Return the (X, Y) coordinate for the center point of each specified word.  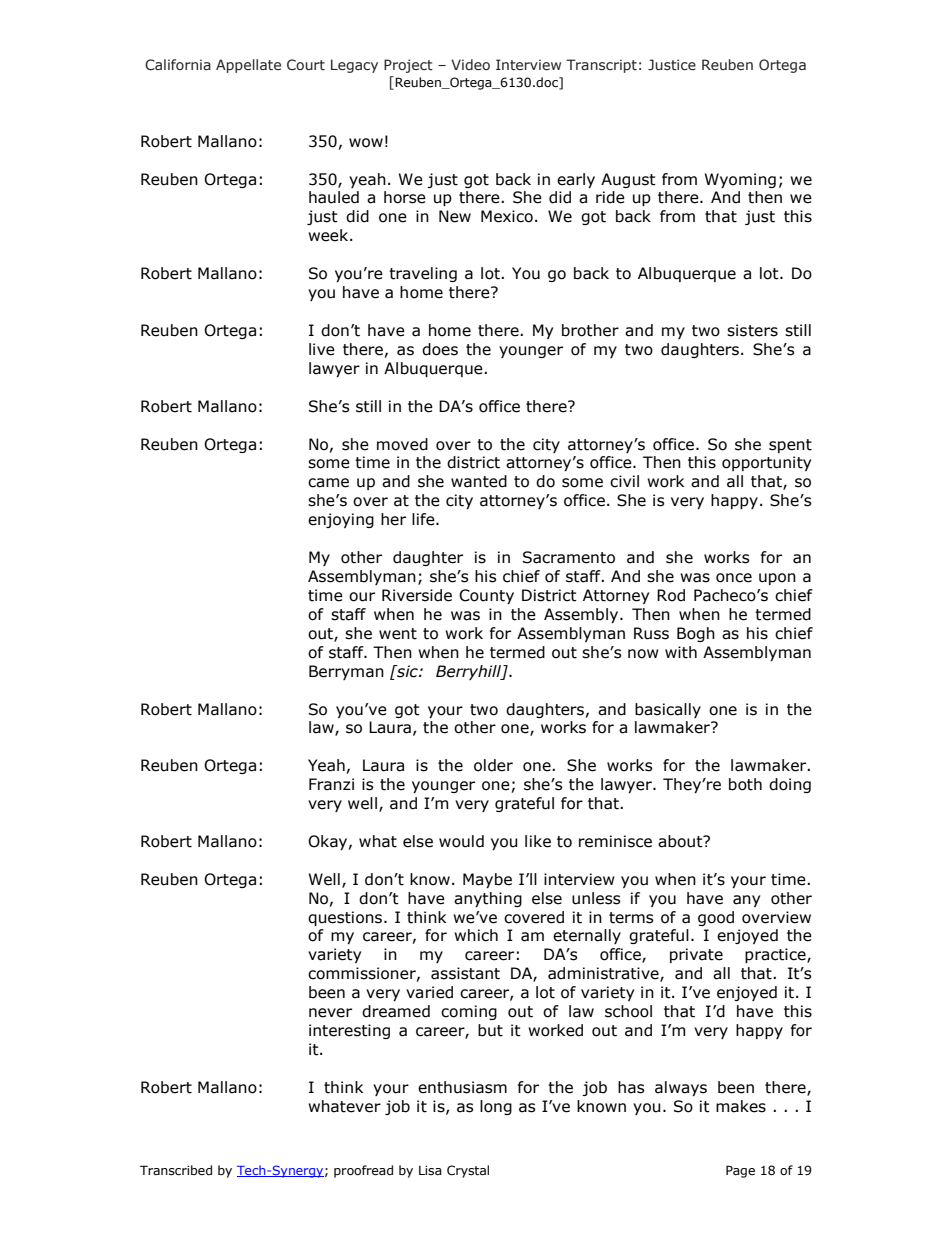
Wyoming (740, 180)
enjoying (341, 520)
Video (470, 64)
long (496, 1107)
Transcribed (176, 1170)
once (734, 578)
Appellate (248, 66)
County (486, 596)
